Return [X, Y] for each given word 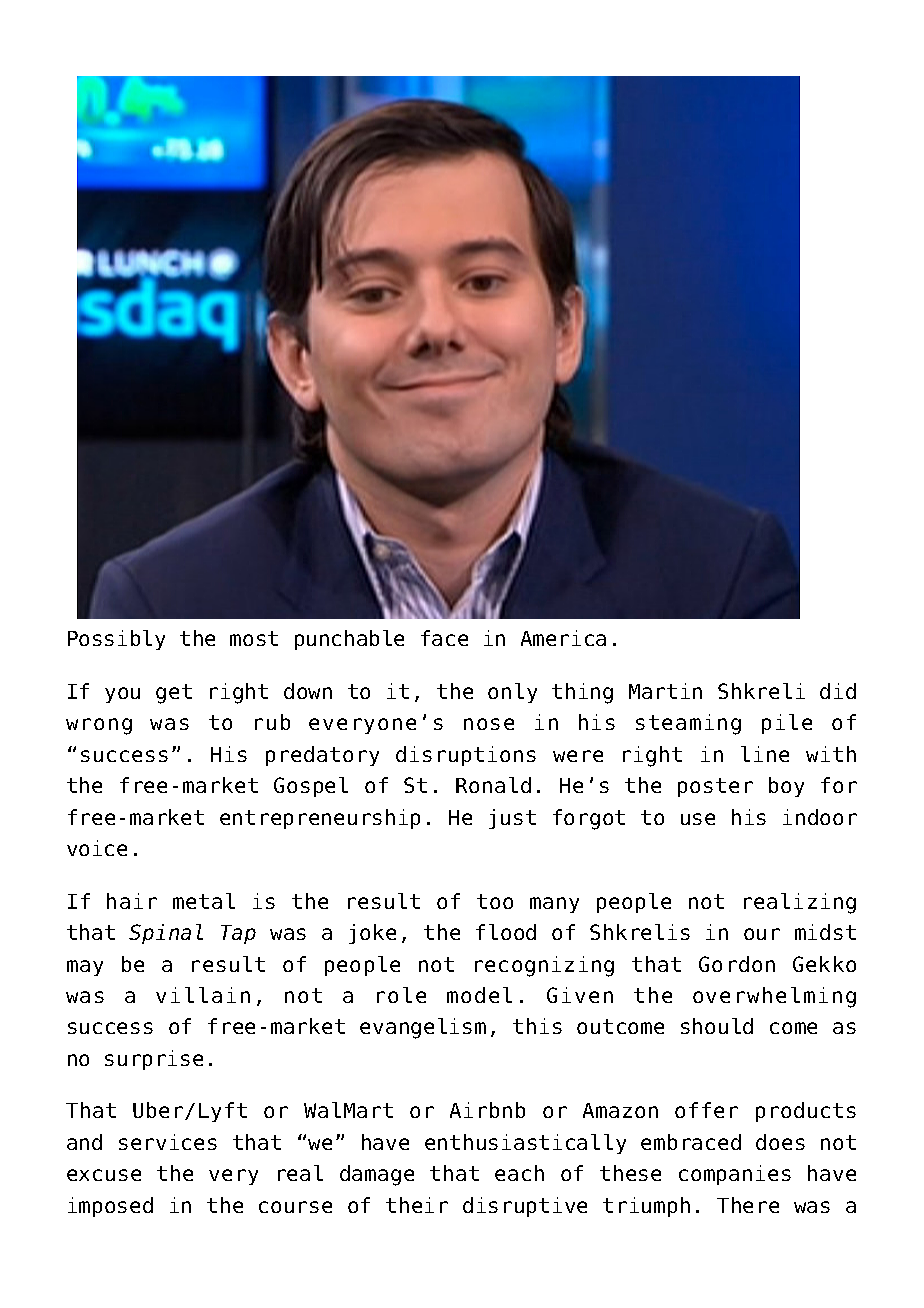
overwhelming [774, 997]
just [512, 819]
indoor [820, 817]
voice [97, 848]
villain [203, 995]
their [417, 1205]
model [479, 995]
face [444, 638]
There [748, 1205]
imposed [110, 1207]
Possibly [116, 640]
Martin [665, 691]
